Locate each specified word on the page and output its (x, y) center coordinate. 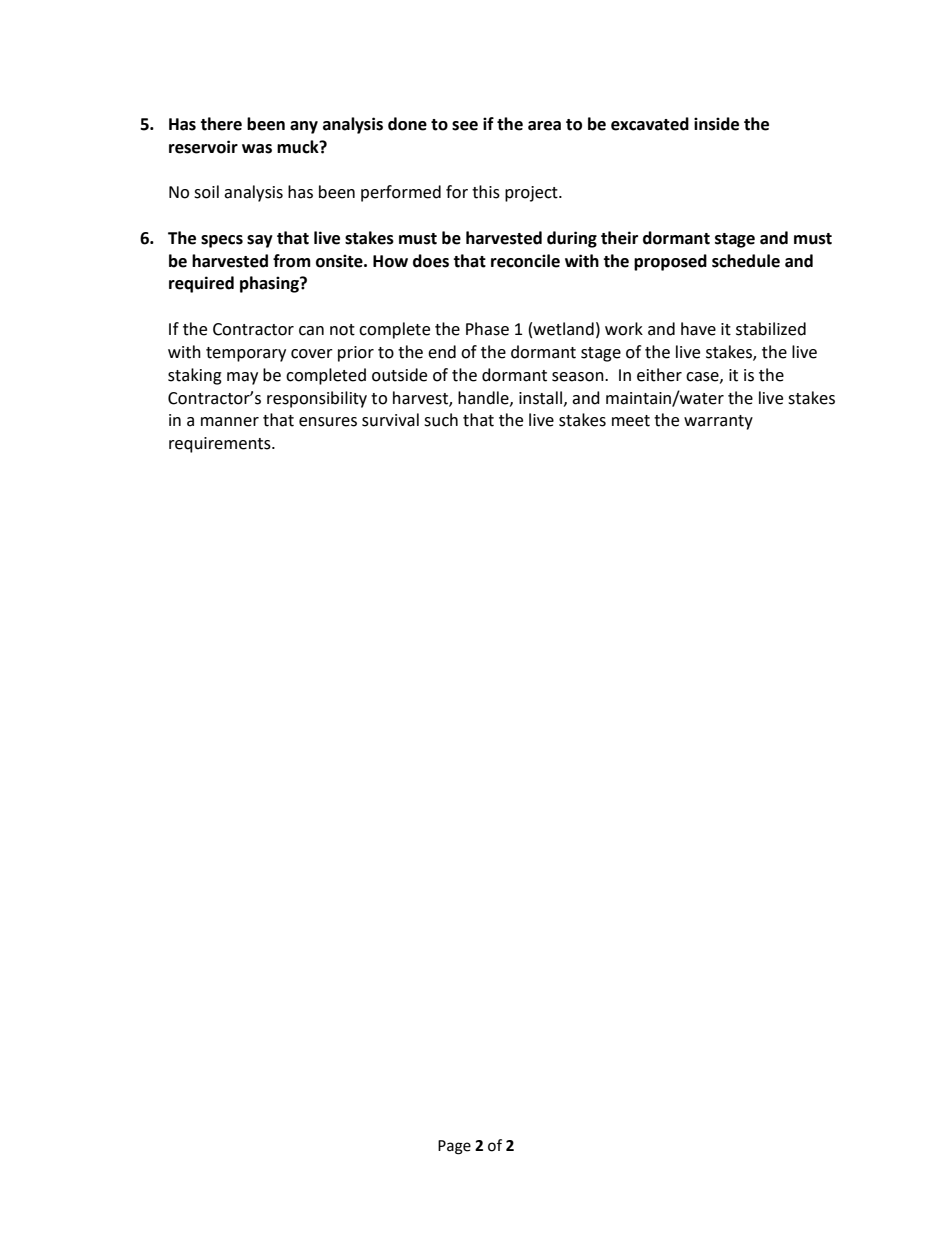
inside (716, 124)
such (441, 420)
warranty (718, 422)
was (257, 149)
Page (454, 1147)
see (465, 126)
